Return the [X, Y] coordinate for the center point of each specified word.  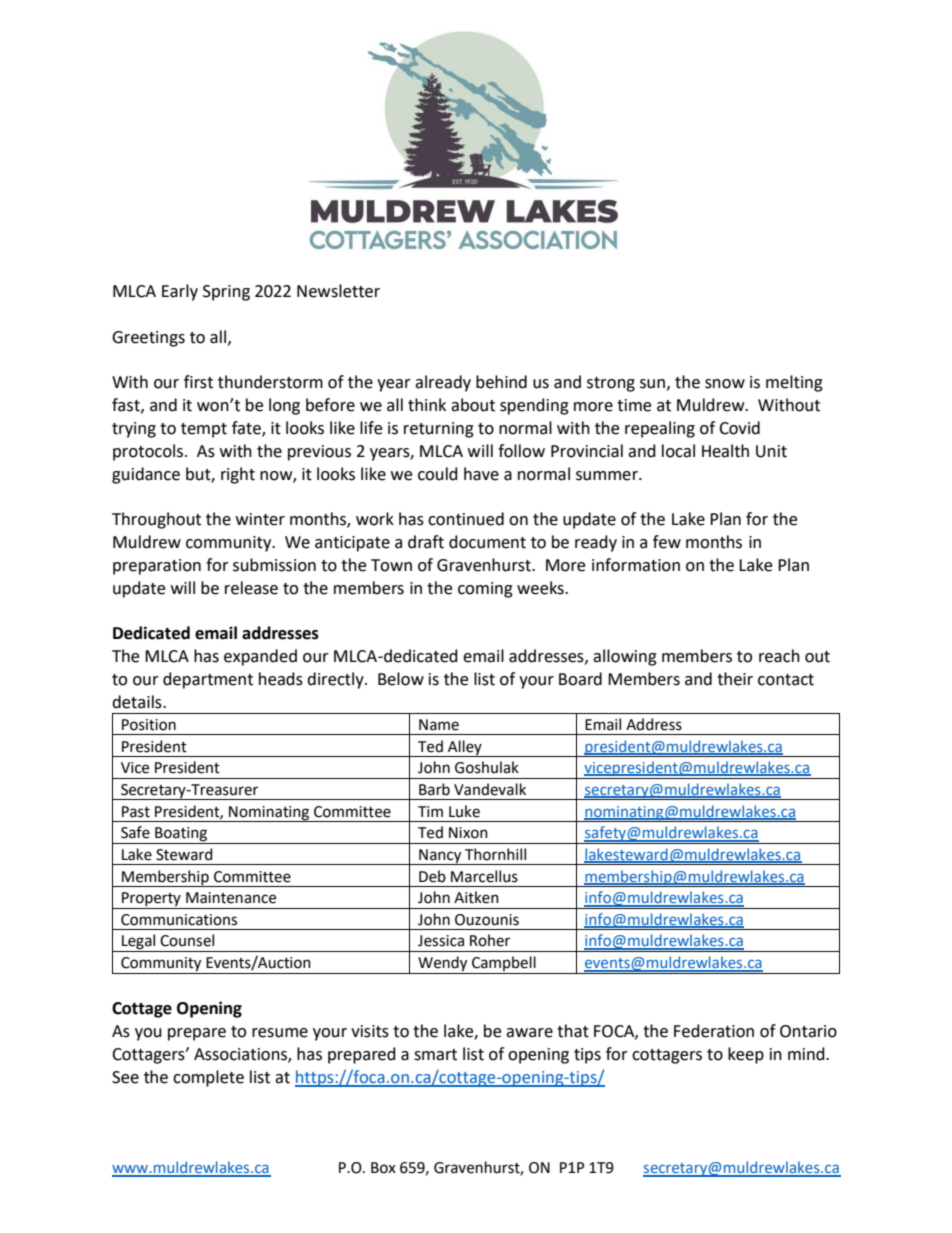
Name [439, 725]
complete [208, 1078]
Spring [226, 293]
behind [501, 382]
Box [383, 1168]
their [735, 679]
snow [725, 384]
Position [149, 725]
